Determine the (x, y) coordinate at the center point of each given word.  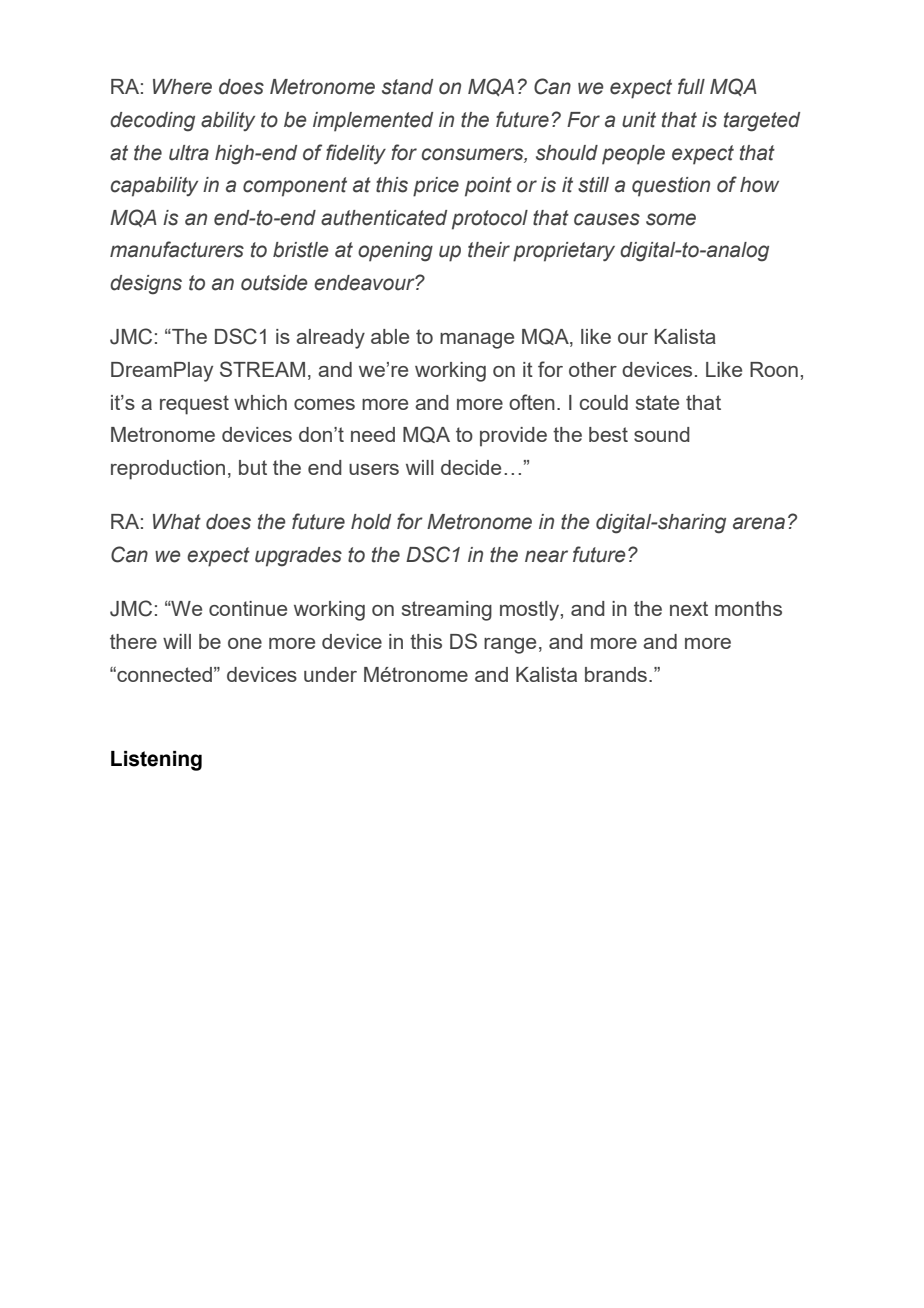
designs (146, 285)
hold (371, 522)
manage (477, 341)
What (177, 522)
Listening (156, 761)
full (691, 86)
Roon (774, 369)
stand (407, 87)
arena (759, 523)
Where (182, 87)
